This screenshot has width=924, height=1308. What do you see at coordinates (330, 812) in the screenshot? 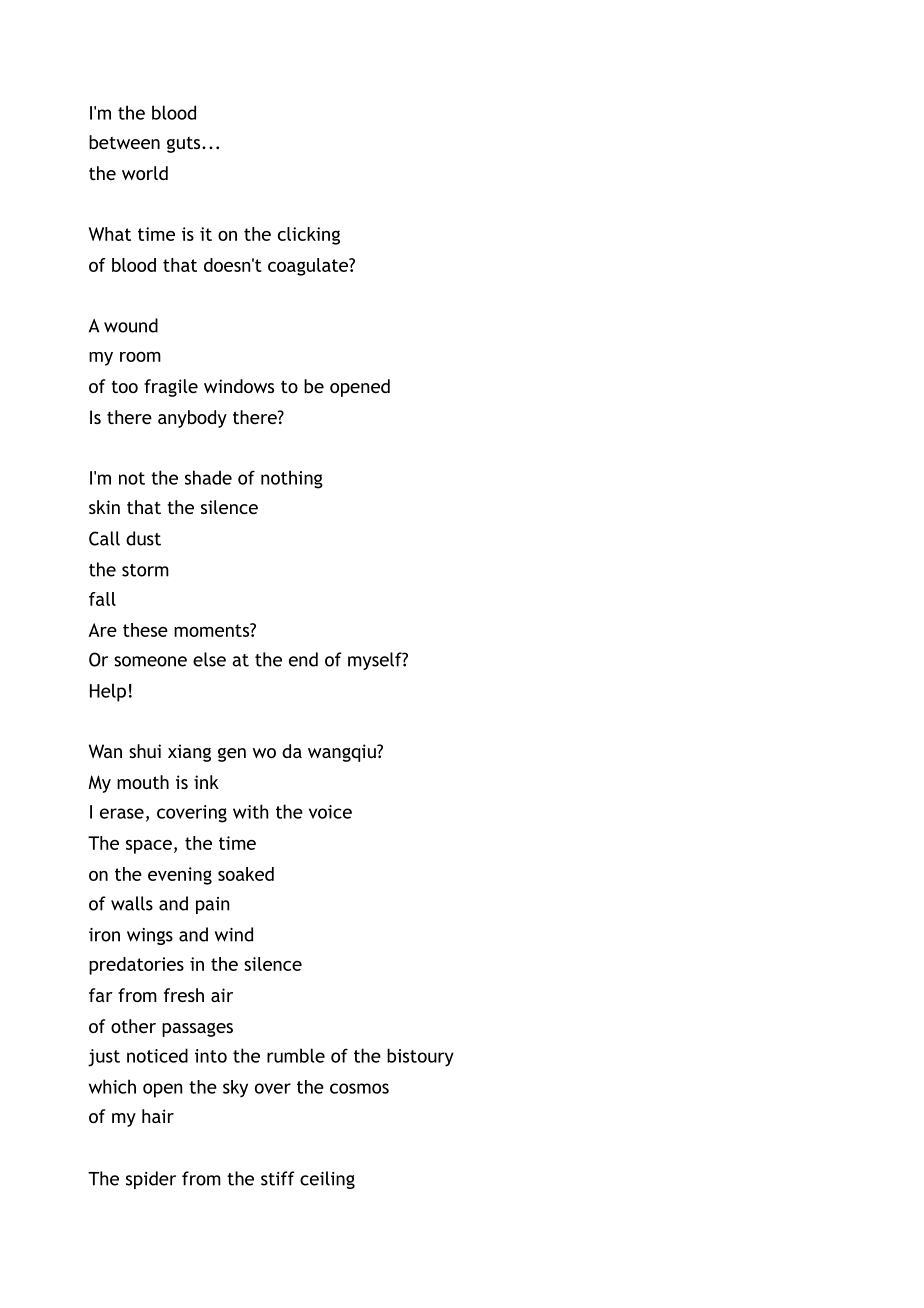
I see `voice` at bounding box center [330, 812].
